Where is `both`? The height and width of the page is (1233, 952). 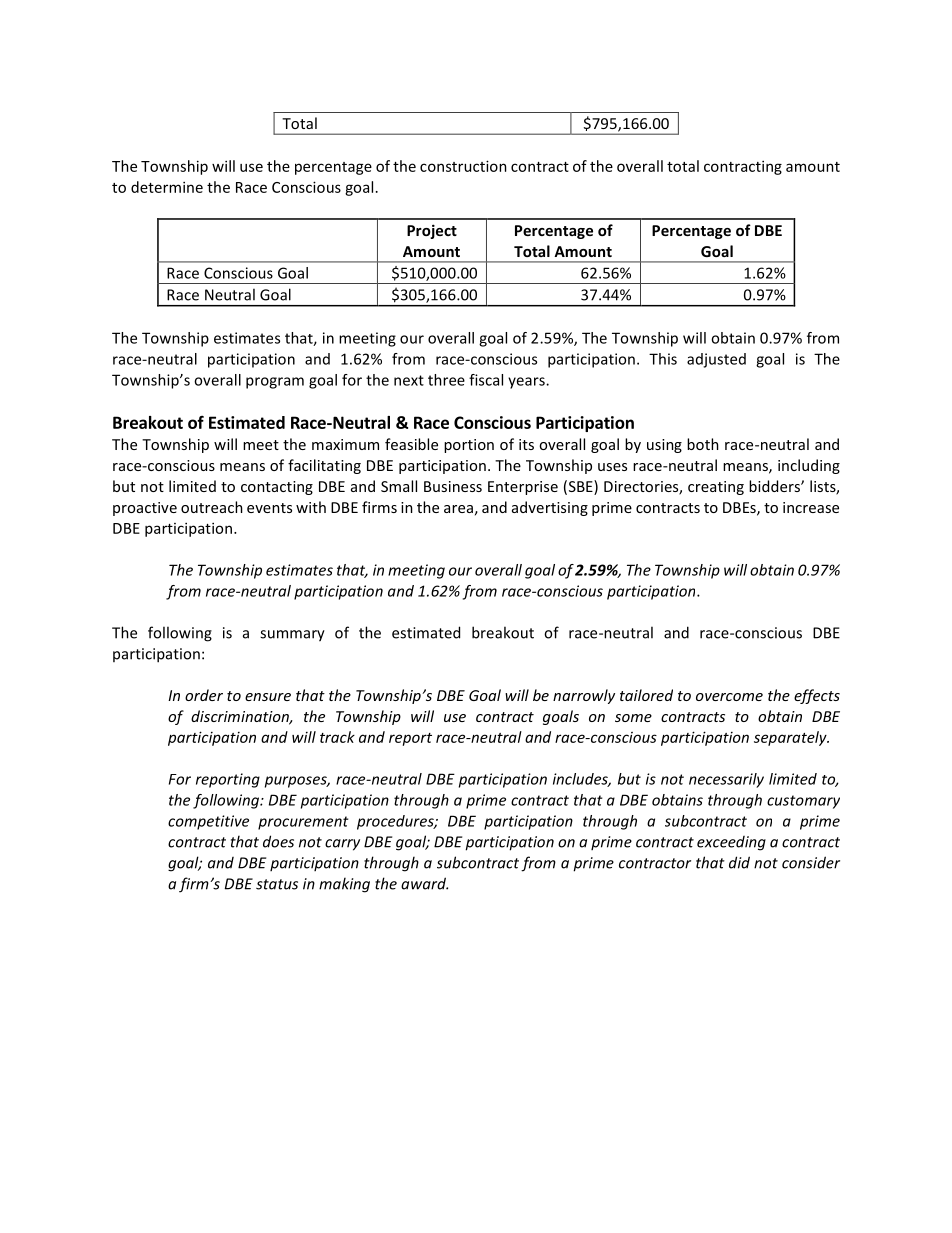
both is located at coordinates (703, 444).
